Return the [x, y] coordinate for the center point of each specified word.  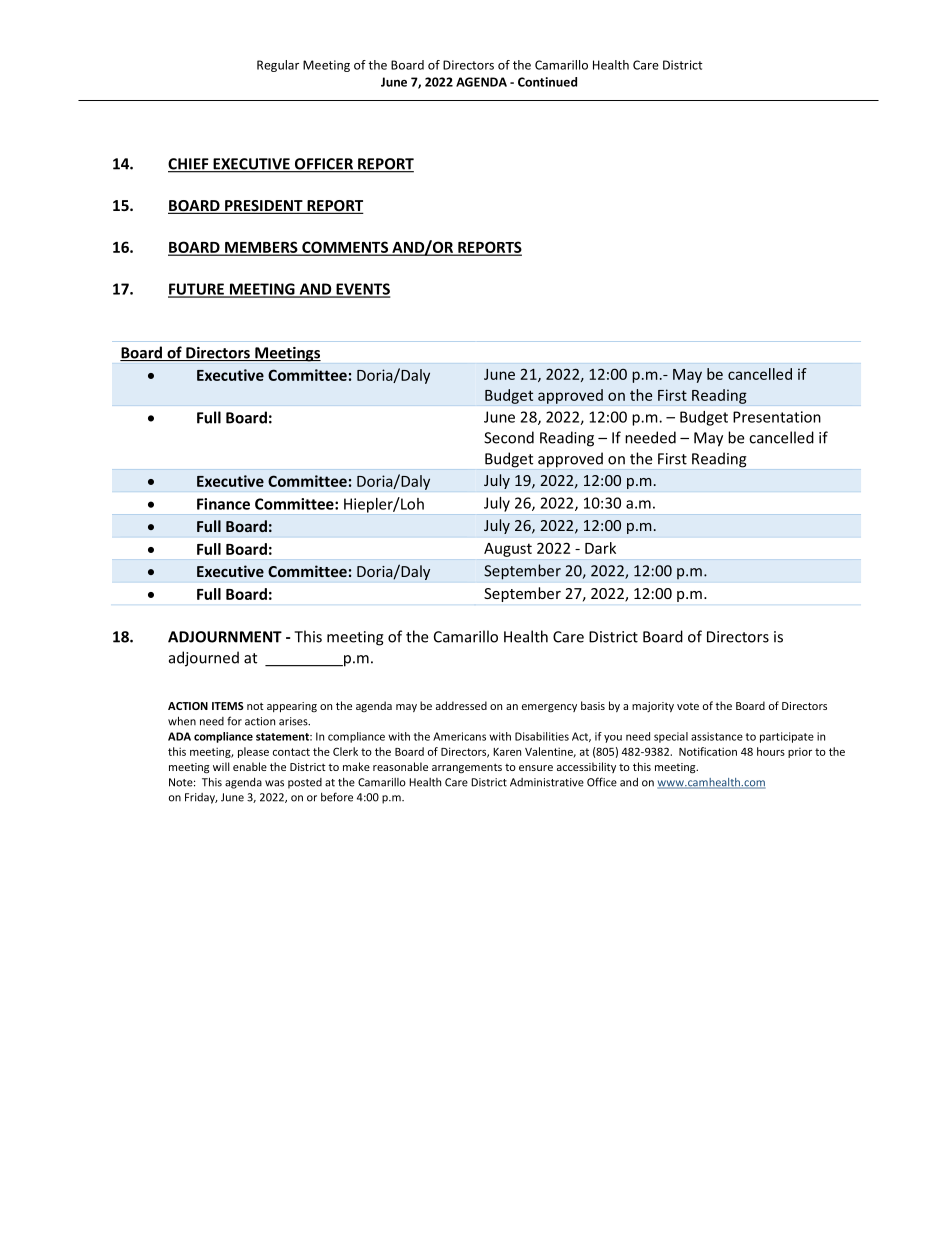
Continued [547, 82]
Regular [278, 66]
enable [250, 766]
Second [509, 437]
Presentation [777, 417]
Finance [223, 504]
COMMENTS [345, 248]
